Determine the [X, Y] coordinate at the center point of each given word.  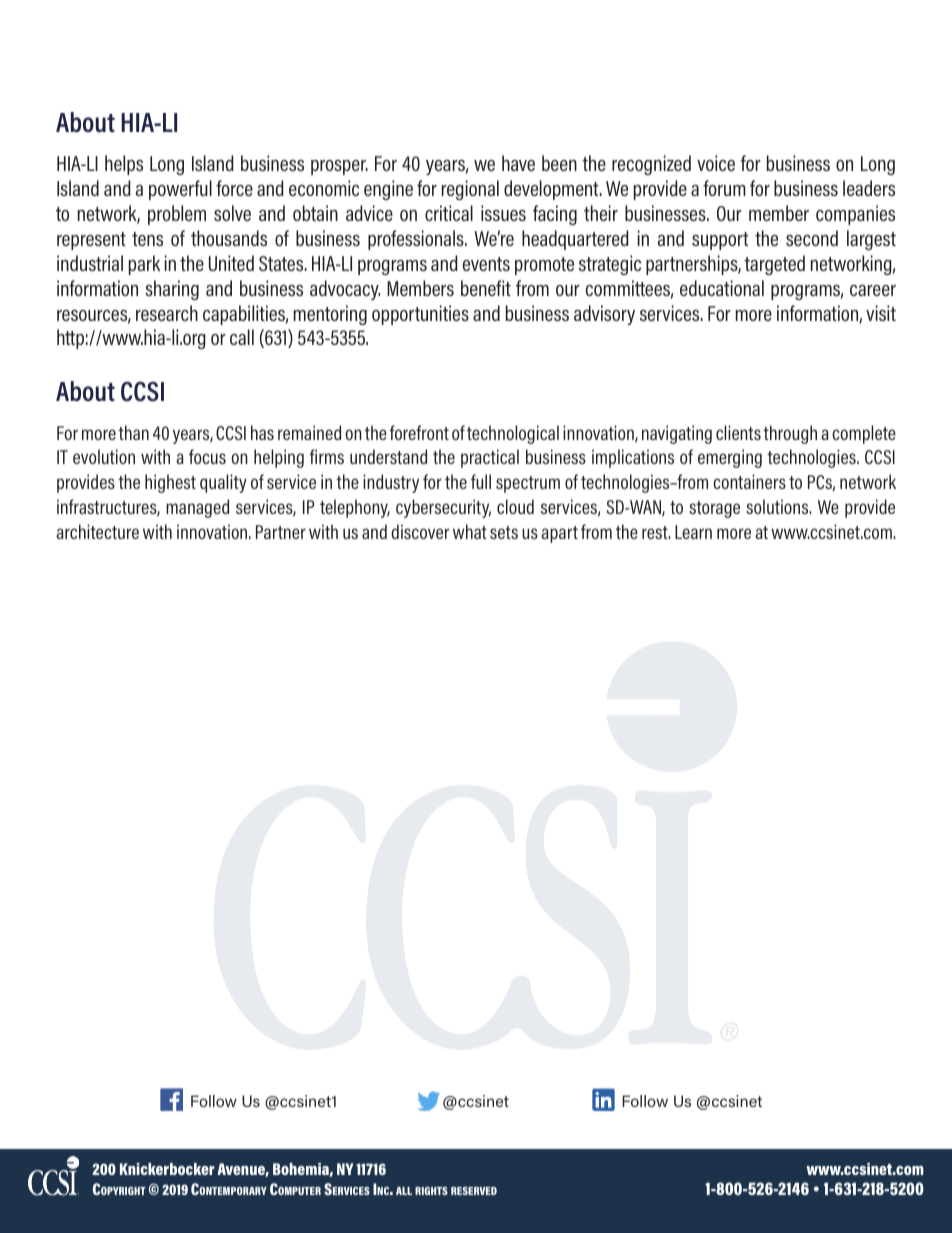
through [790, 434]
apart [559, 534]
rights [431, 1191]
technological [513, 434]
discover [420, 531]
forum [724, 188]
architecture [97, 531]
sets [504, 532]
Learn [693, 532]
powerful [180, 190]
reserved [474, 1191]
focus [207, 456]
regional [470, 190]
